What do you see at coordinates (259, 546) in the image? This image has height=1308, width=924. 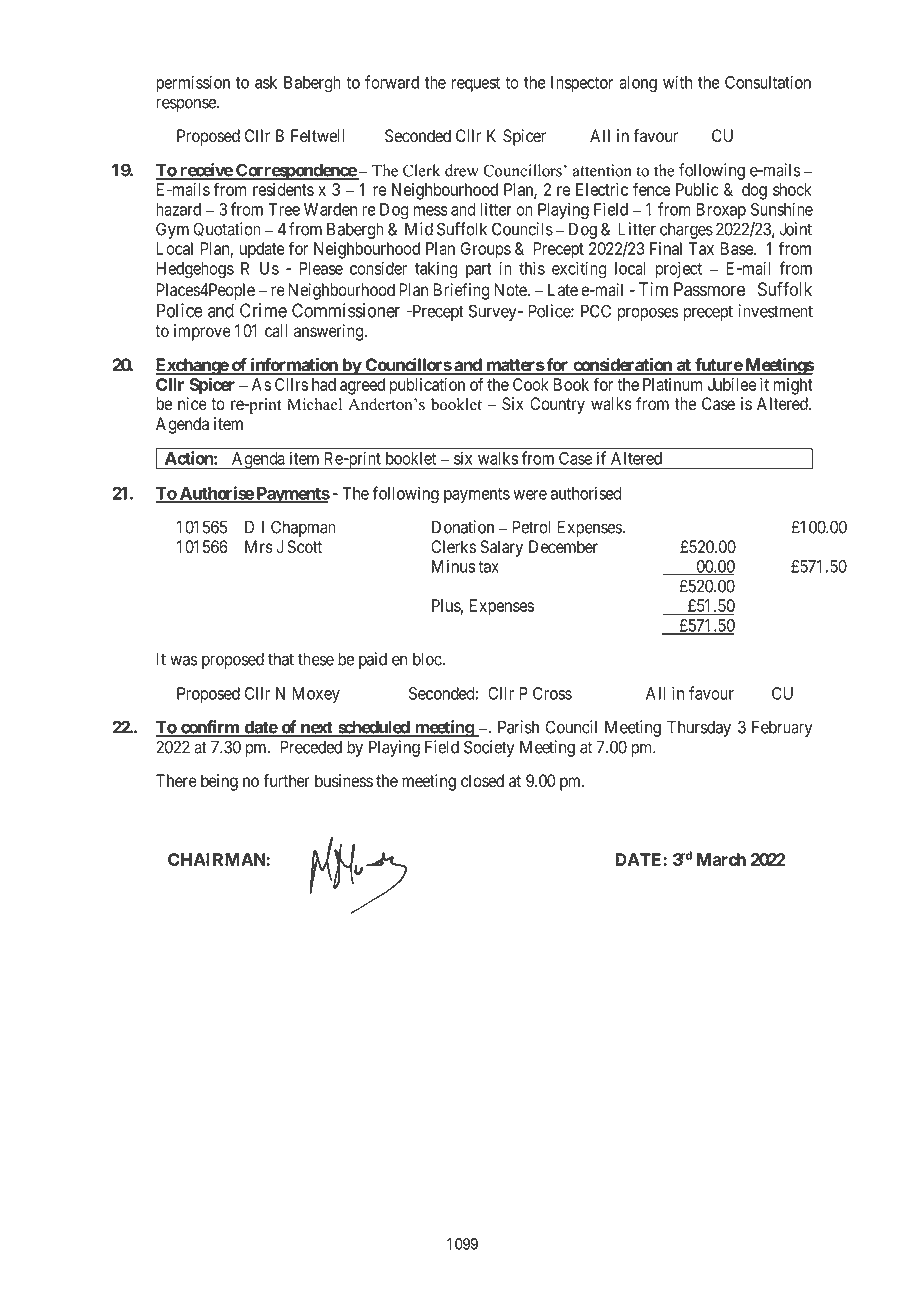 I see `Mrs` at bounding box center [259, 546].
